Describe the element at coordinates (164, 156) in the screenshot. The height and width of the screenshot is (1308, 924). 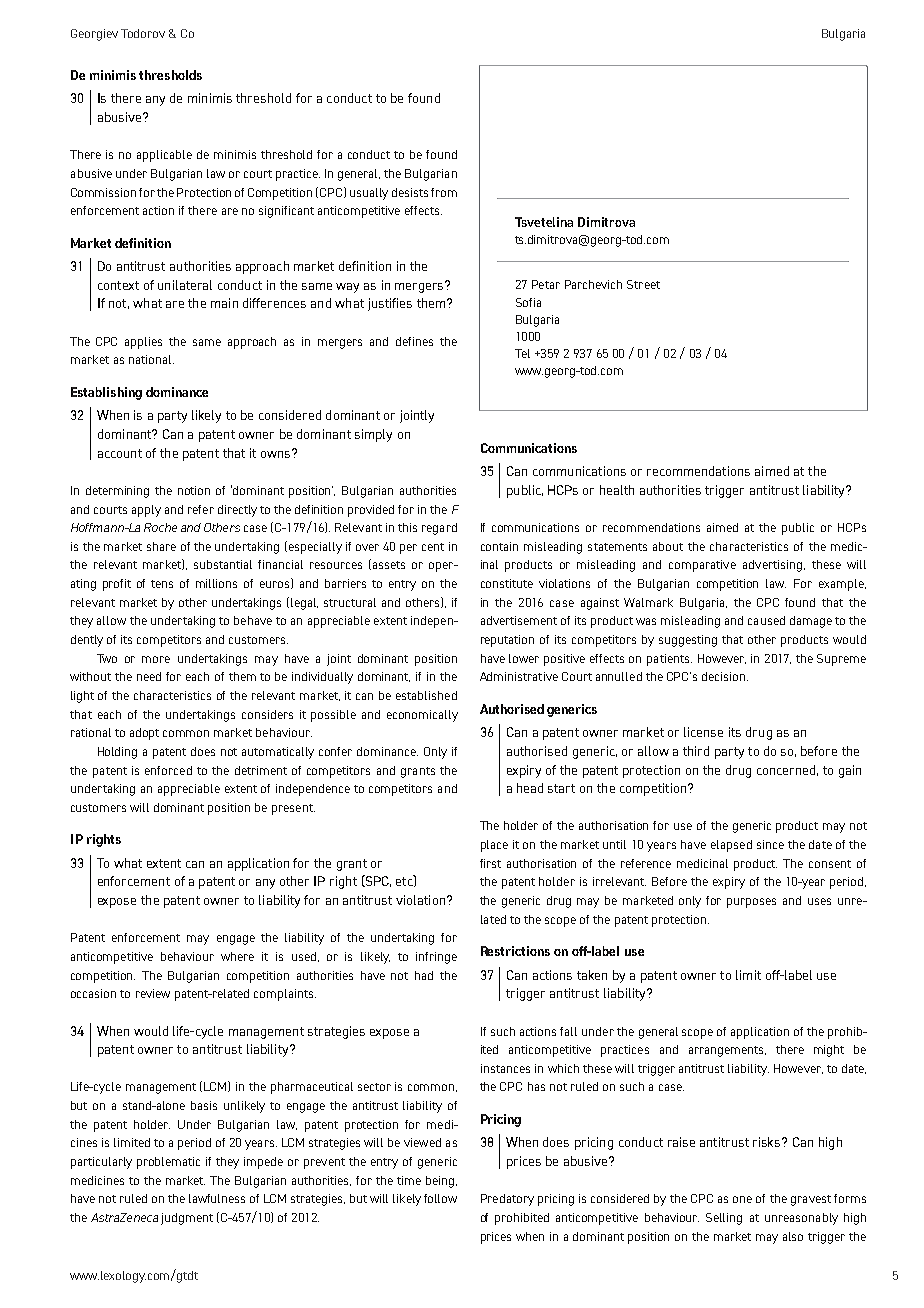
I see `applicable` at that location.
